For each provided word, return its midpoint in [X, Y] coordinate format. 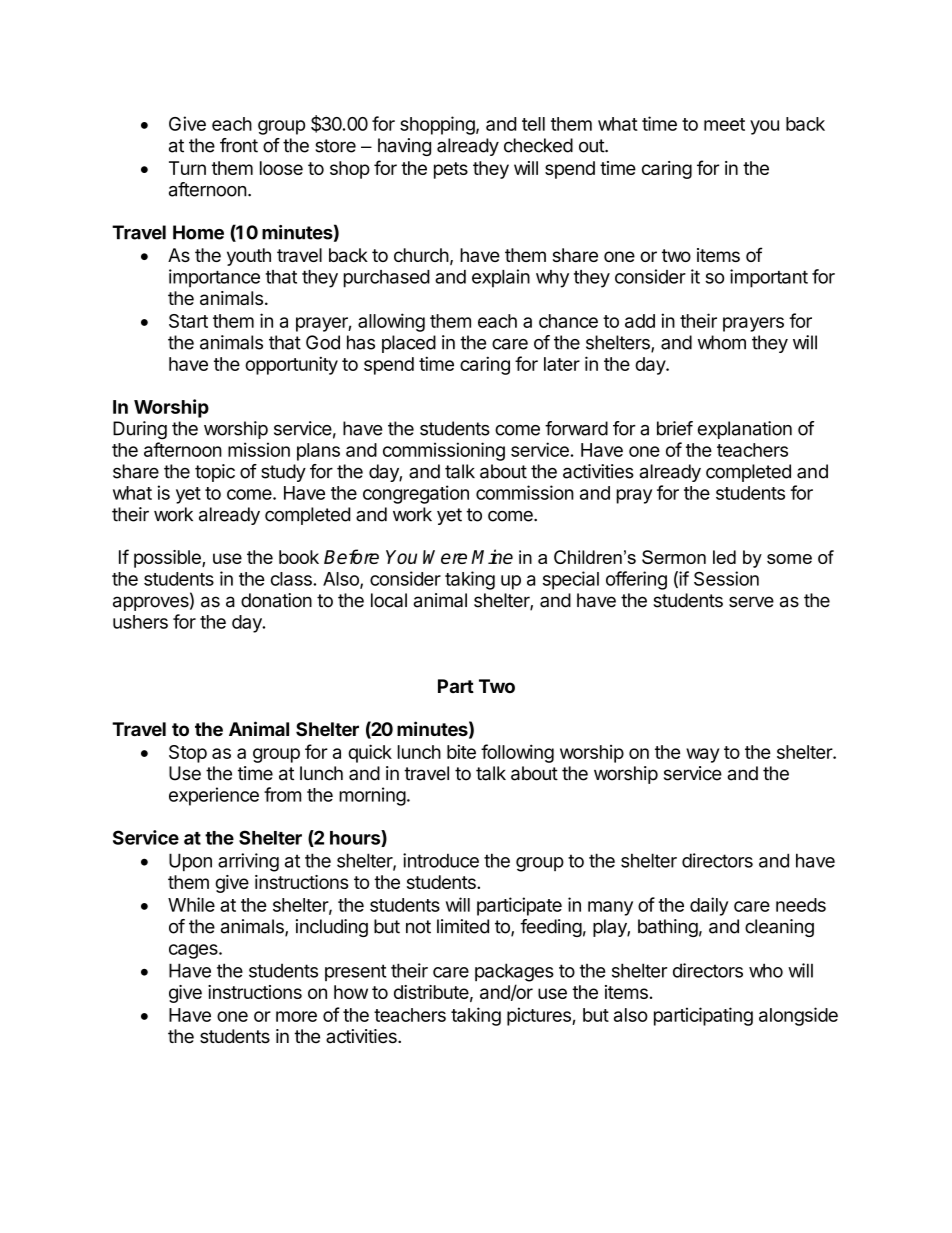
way [702, 755]
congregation [416, 494]
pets [451, 170]
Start [188, 321]
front [239, 145]
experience [214, 796]
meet [724, 124]
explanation [745, 430]
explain [501, 278]
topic [215, 473]
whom [722, 342]
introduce [441, 860]
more [296, 1016]
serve [751, 602]
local [389, 600]
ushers [140, 622]
